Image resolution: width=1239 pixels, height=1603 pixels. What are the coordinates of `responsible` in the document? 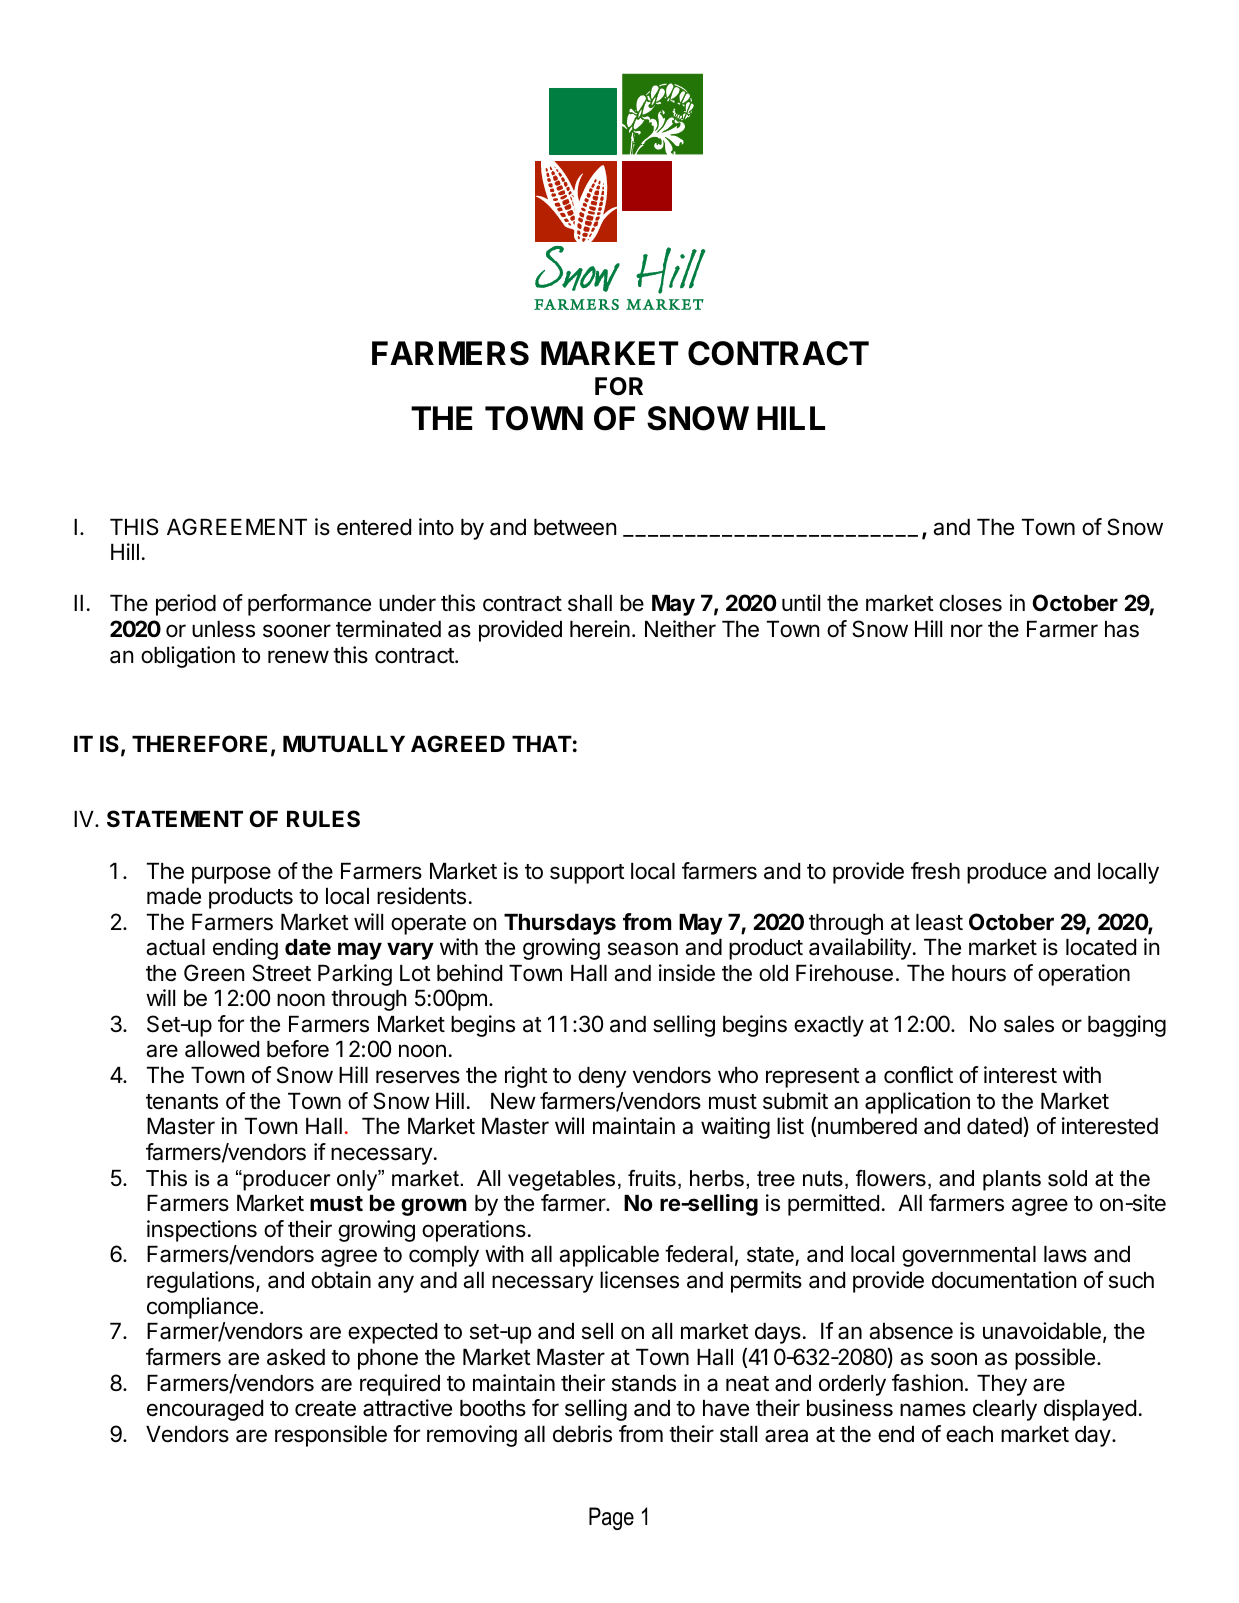 It's located at (331, 1436).
